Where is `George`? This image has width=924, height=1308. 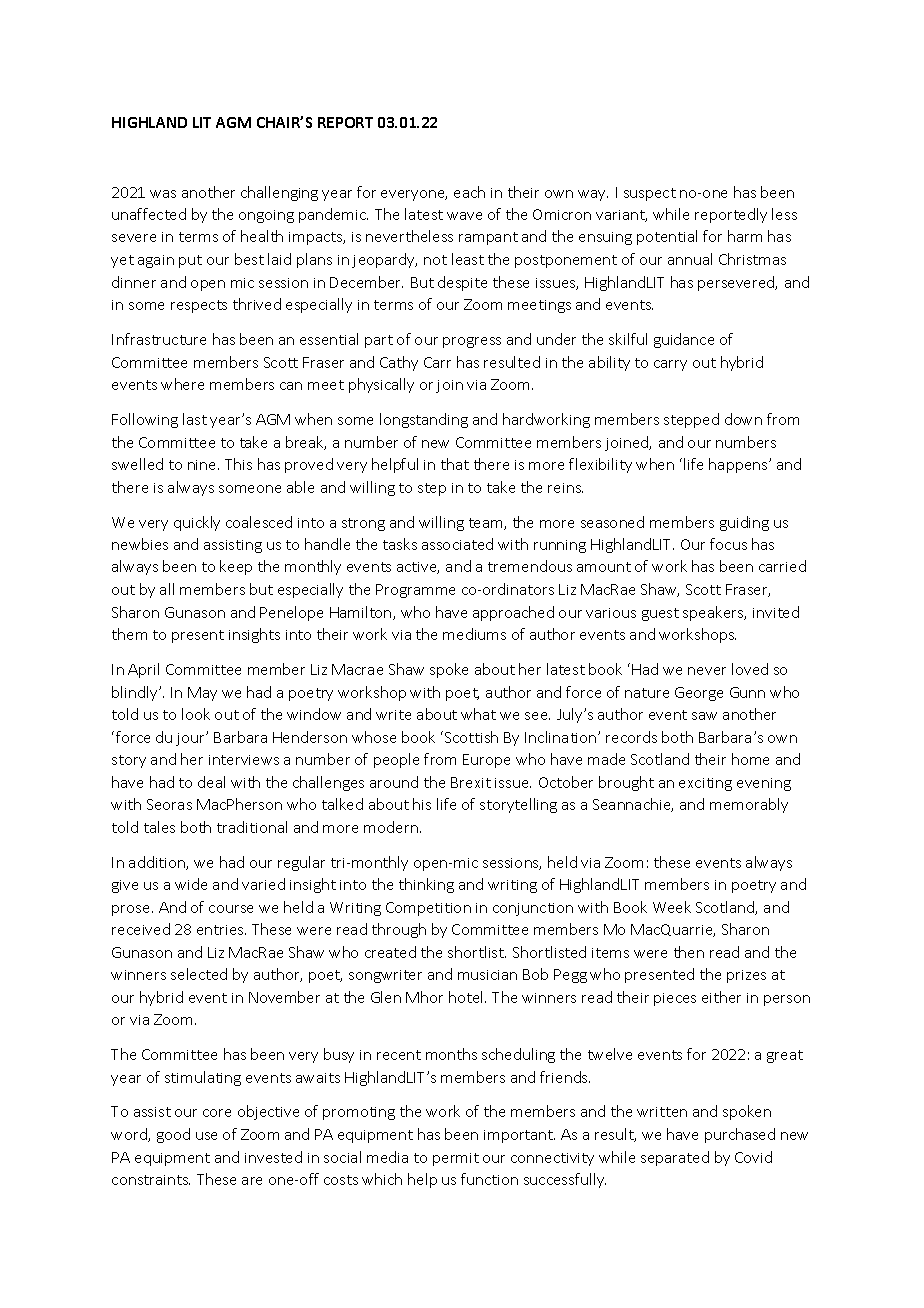
George is located at coordinates (699, 694).
